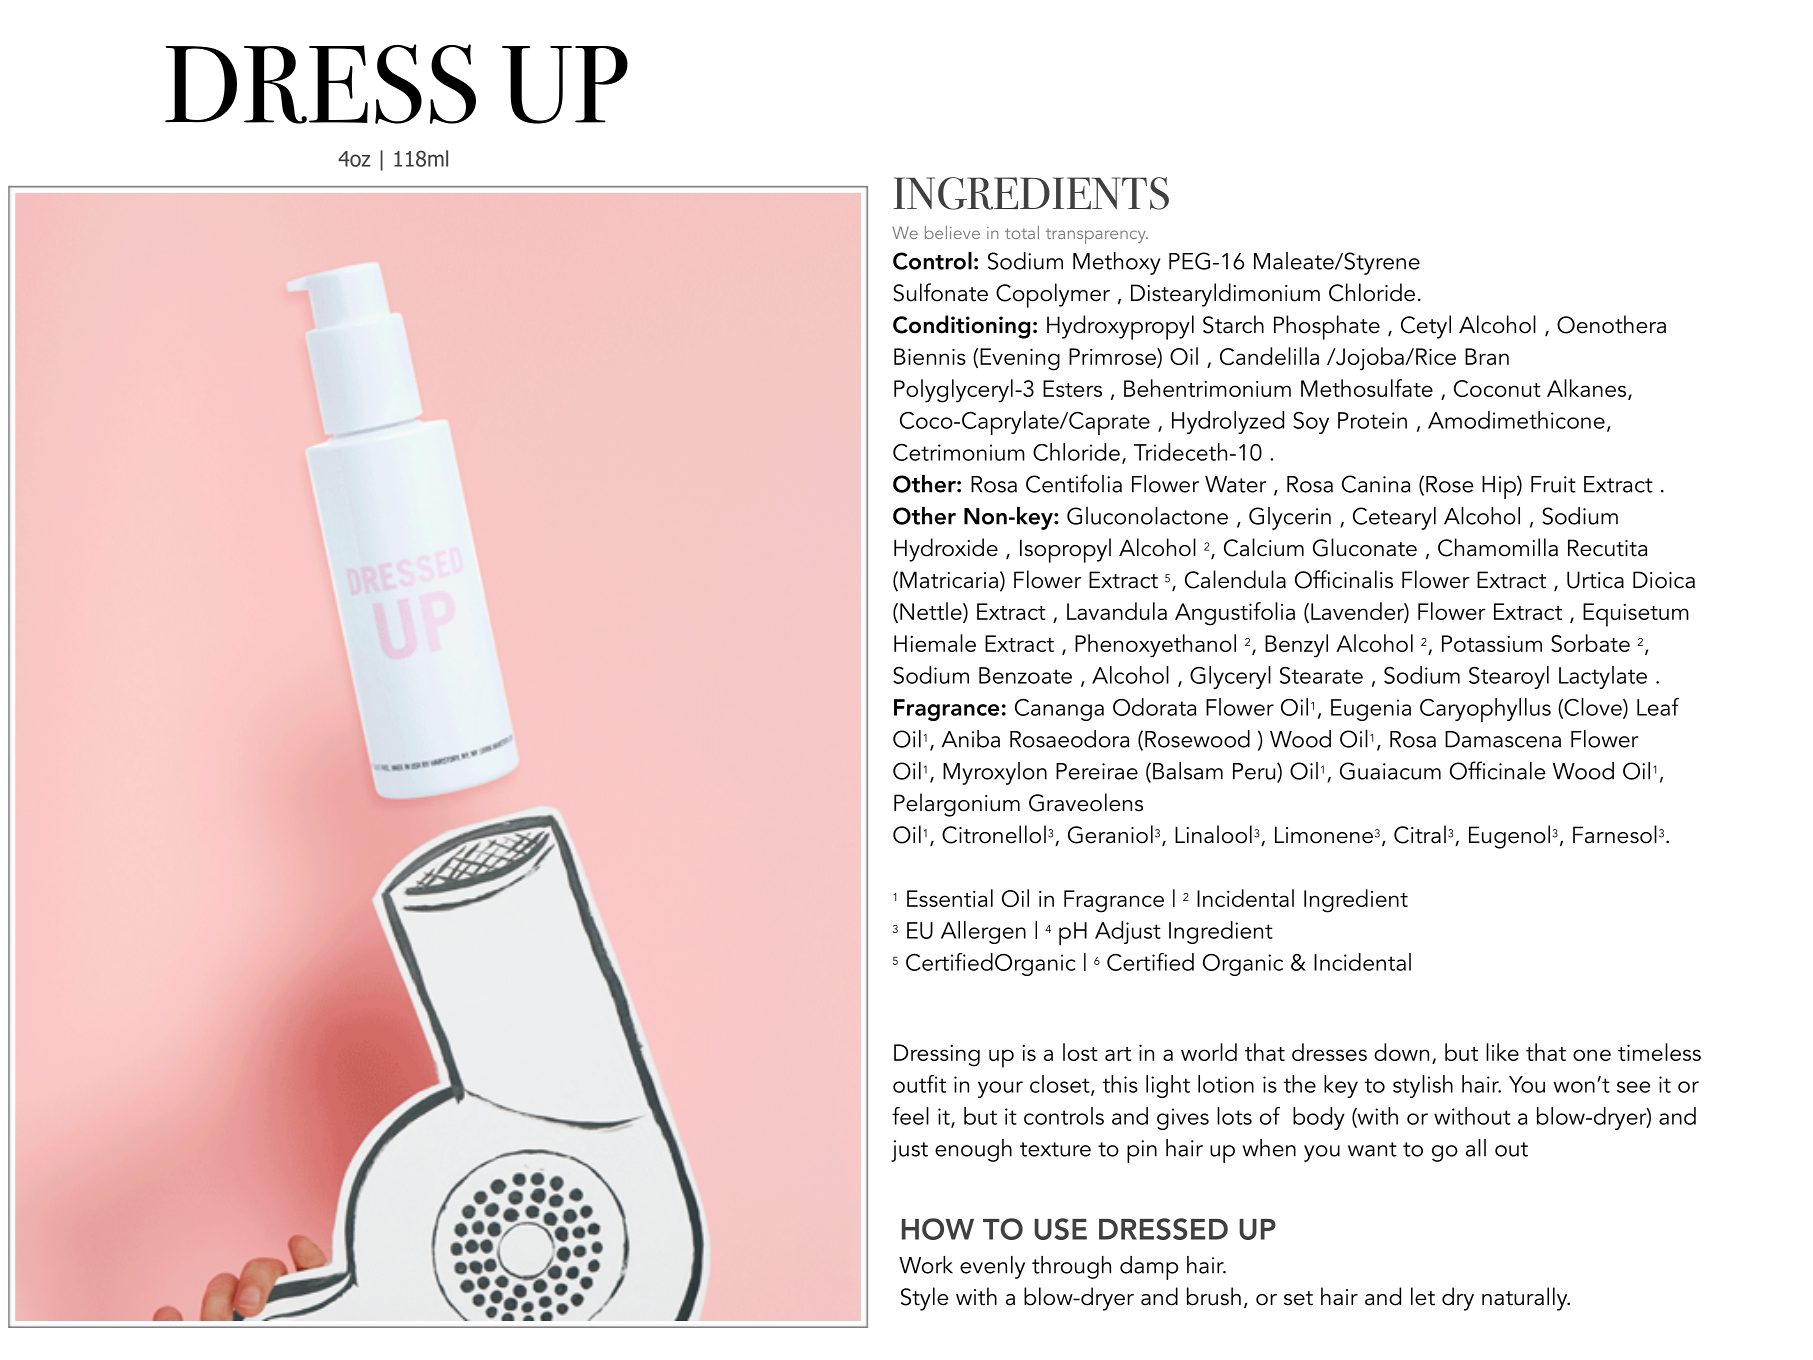 This page has height=1360, width=1813. Describe the element at coordinates (1022, 232) in the page. I see `total` at that location.
